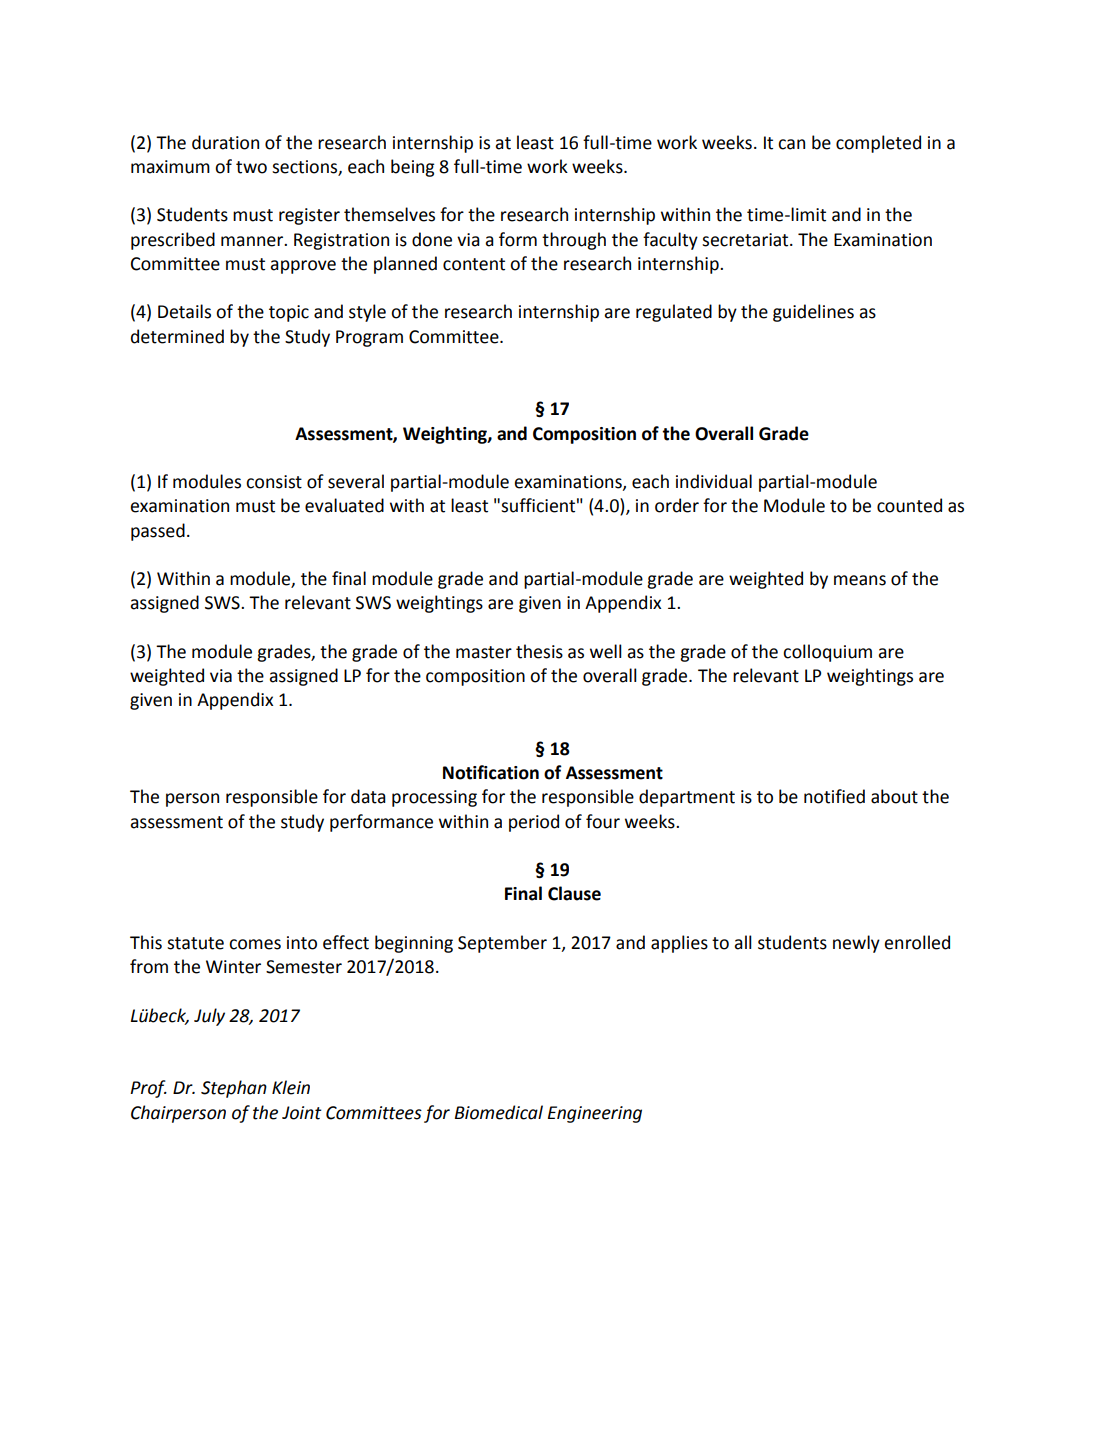 Image resolution: width=1105 pixels, height=1430 pixels. I want to click on two, so click(251, 167).
